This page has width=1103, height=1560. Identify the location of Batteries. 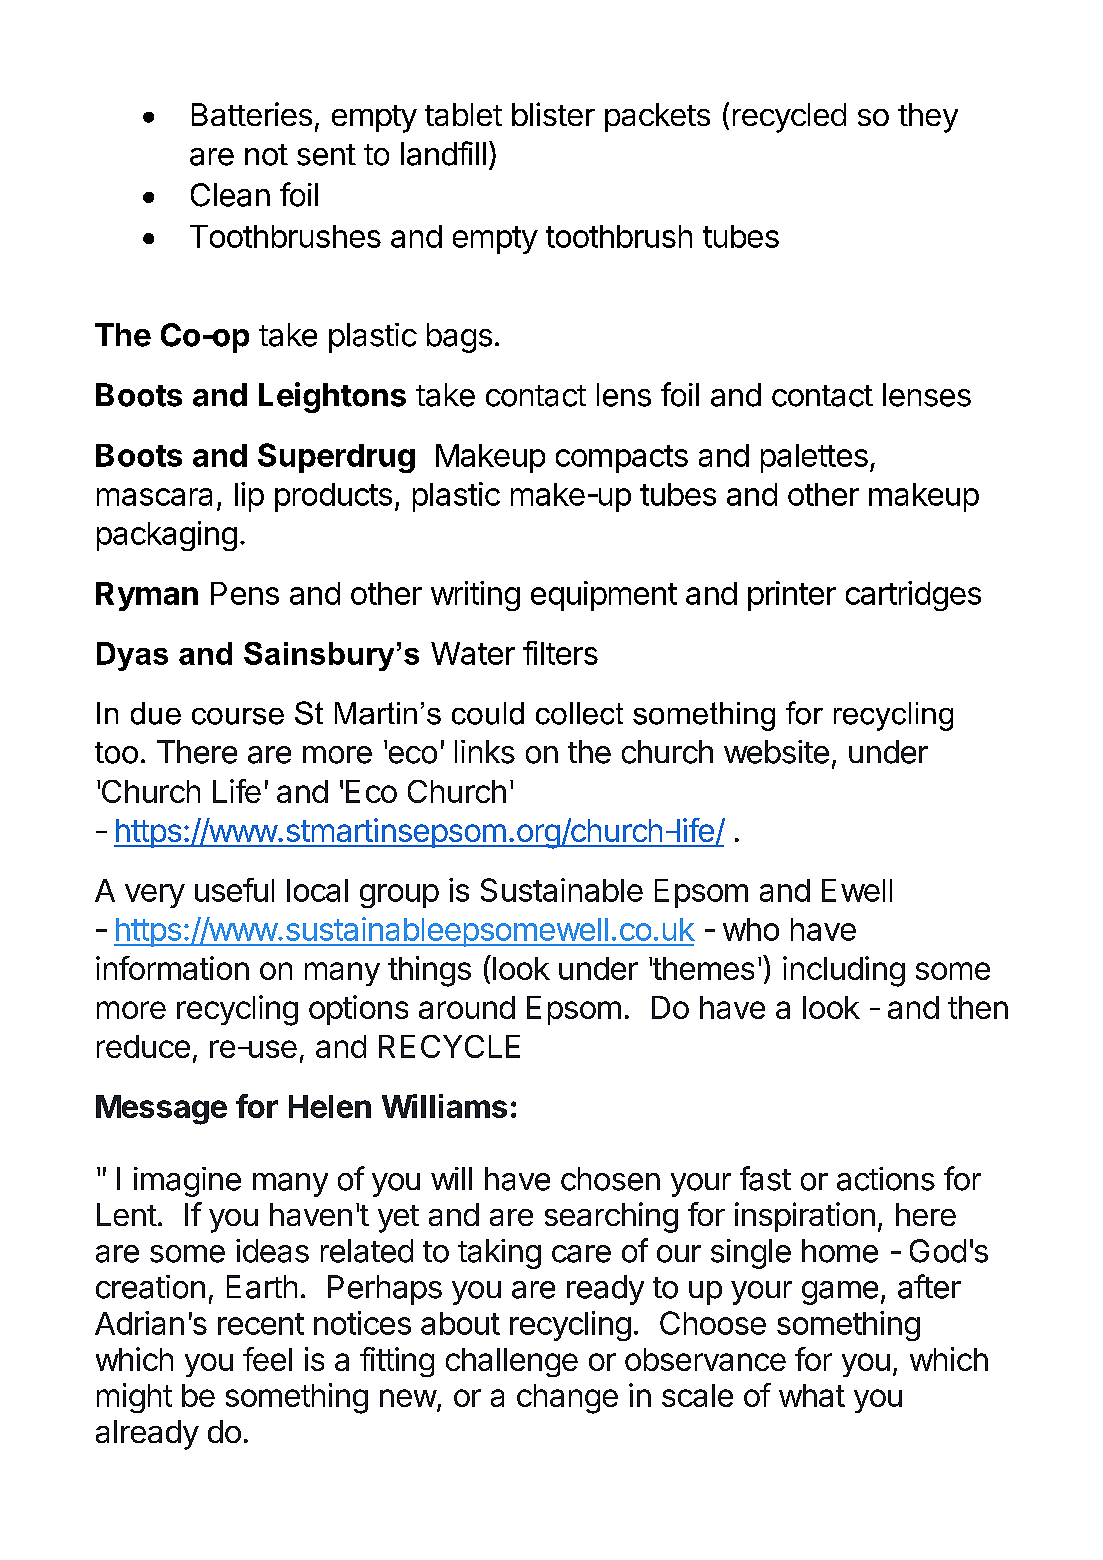
(252, 114).
